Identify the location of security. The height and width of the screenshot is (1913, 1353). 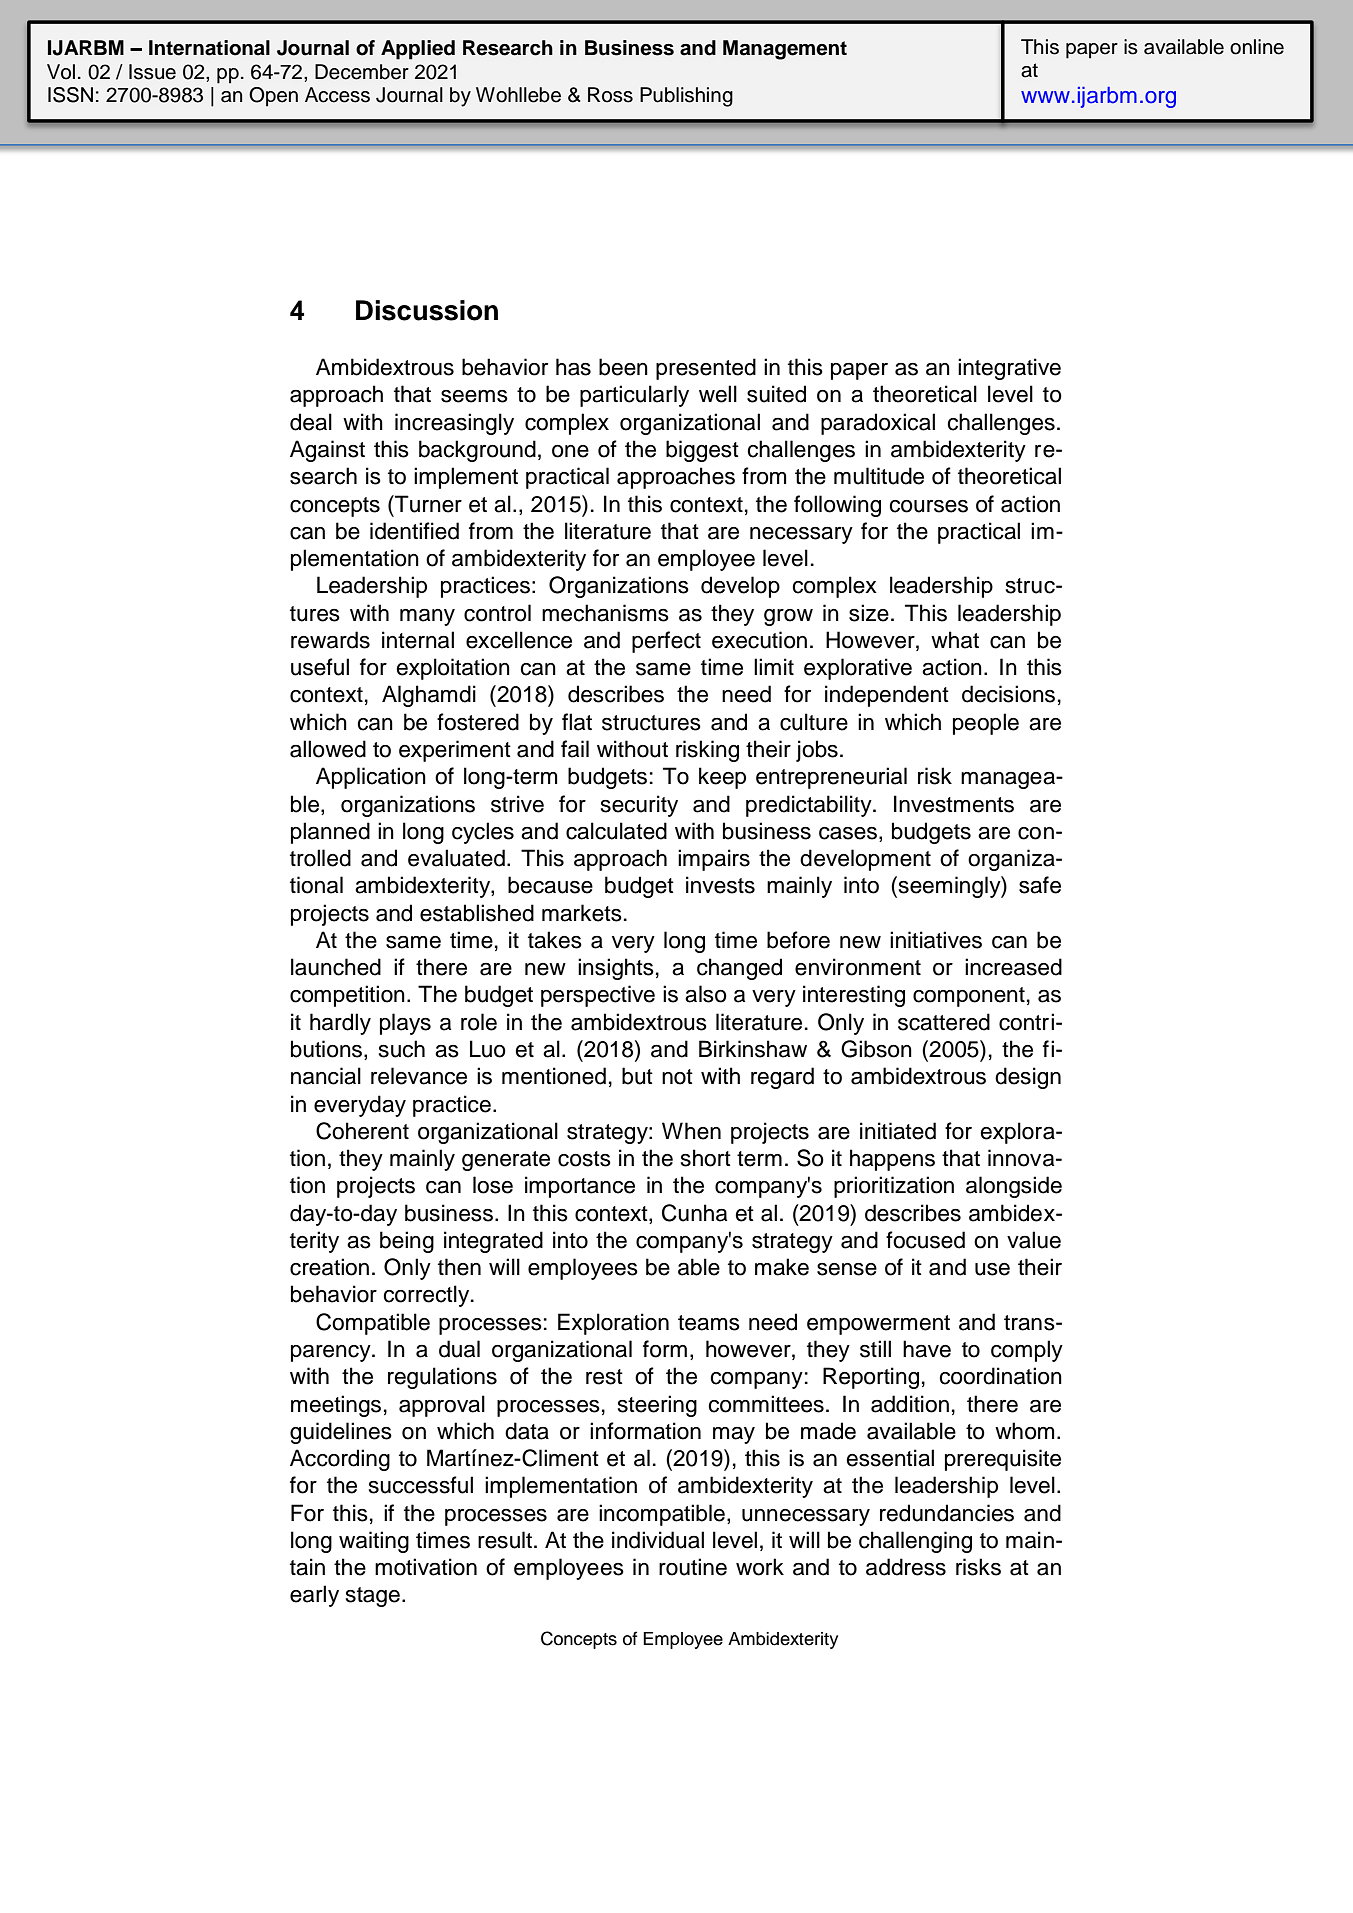
(639, 806).
